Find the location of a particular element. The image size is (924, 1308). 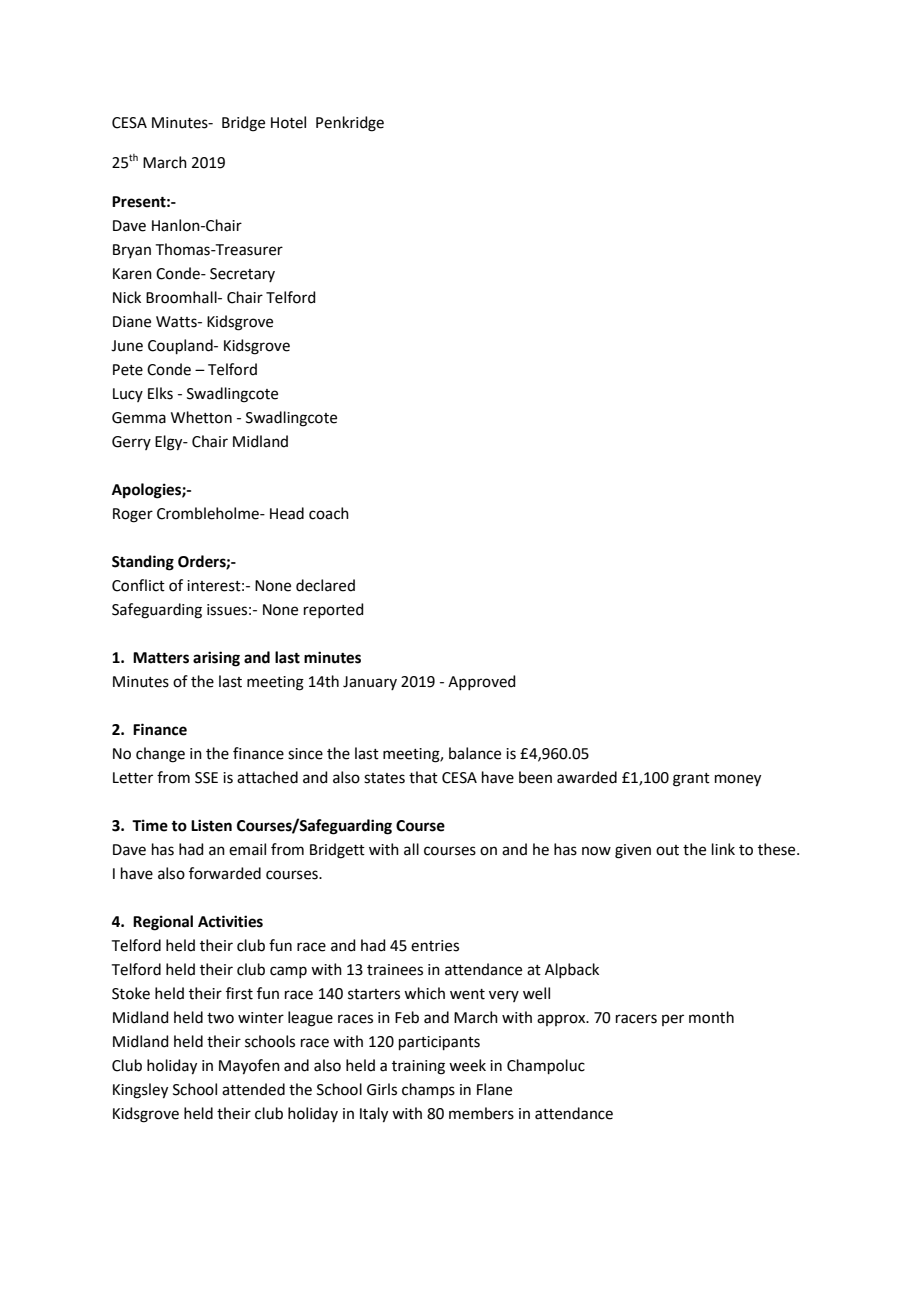

month is located at coordinates (711, 1017).
